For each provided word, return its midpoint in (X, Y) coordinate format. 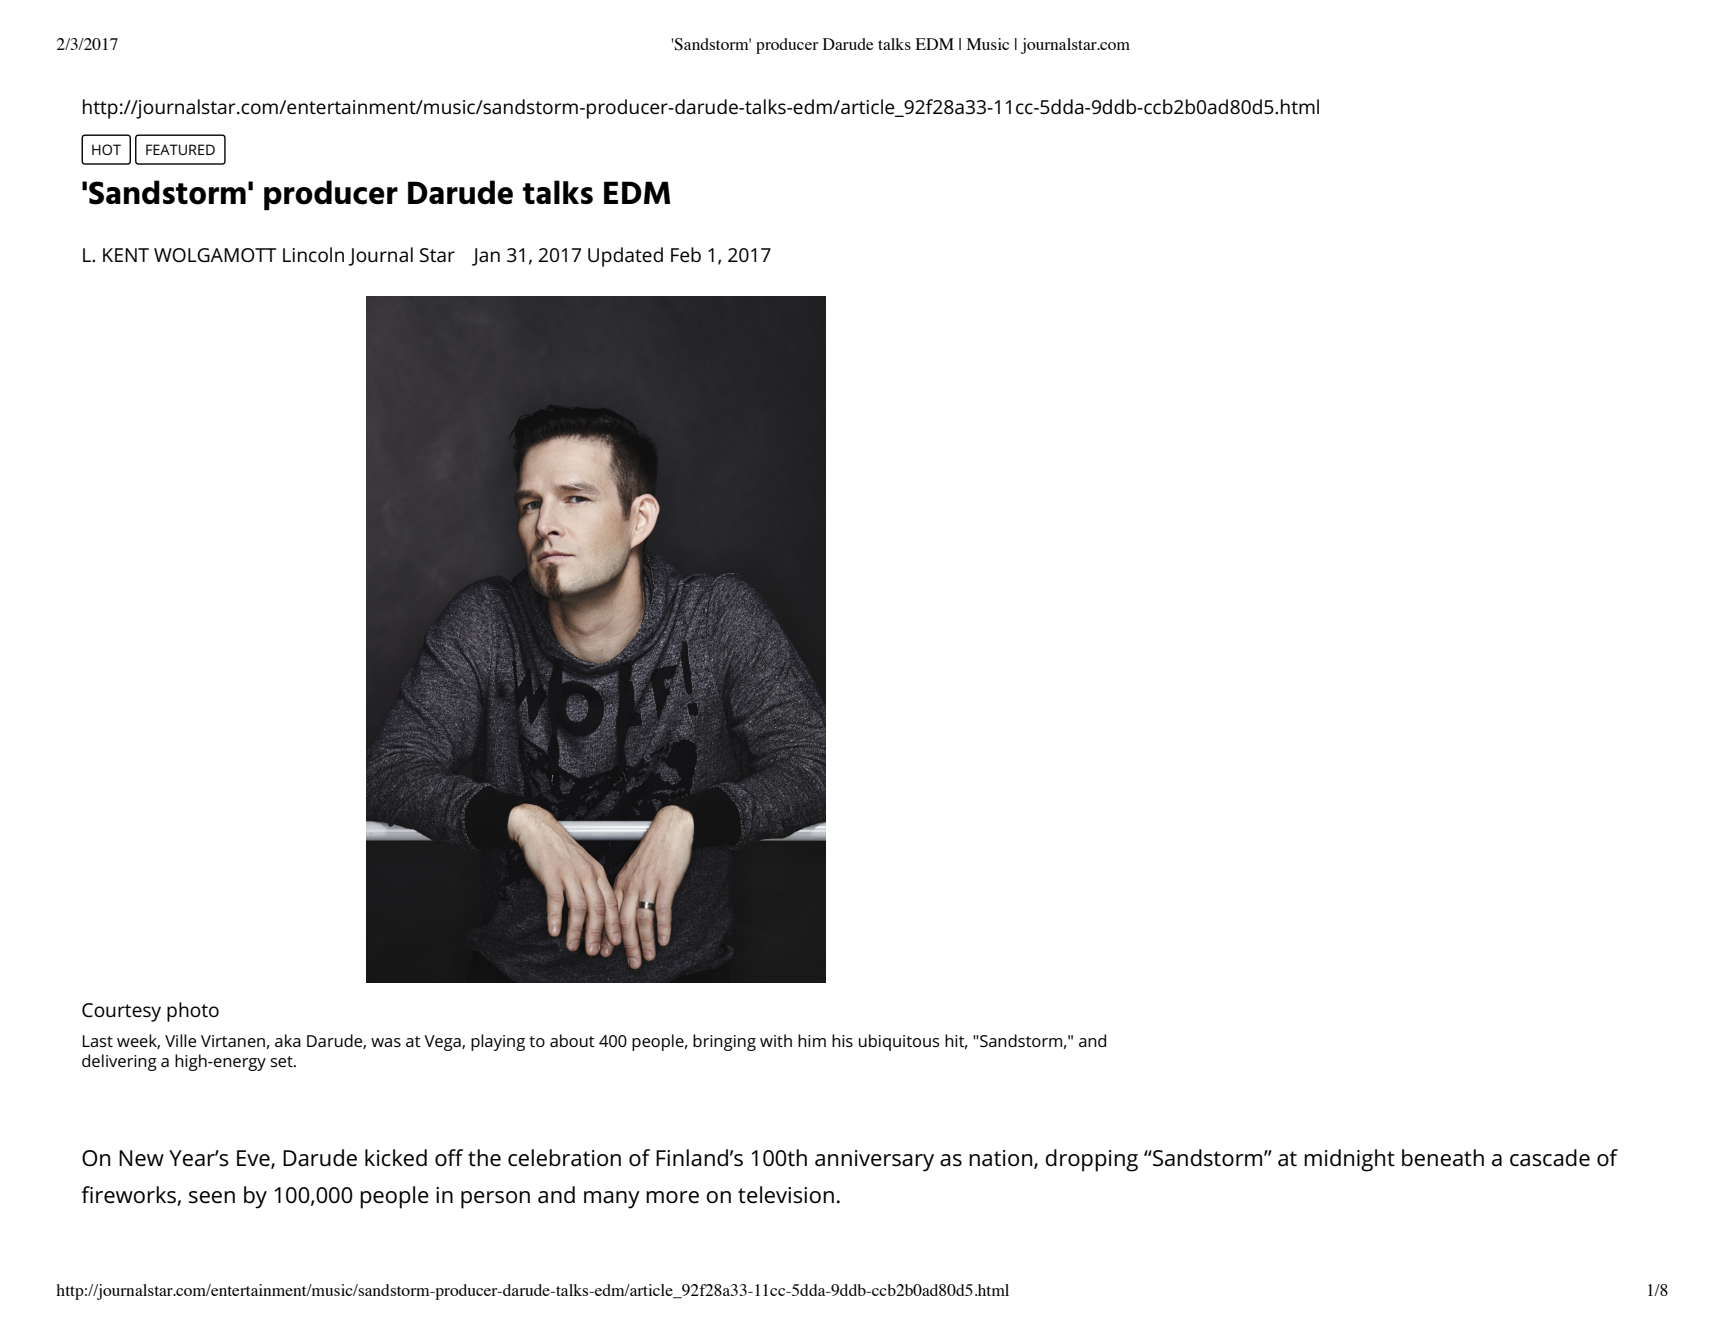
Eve (254, 1159)
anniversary (874, 1161)
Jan (486, 257)
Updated (625, 257)
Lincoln (313, 254)
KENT (126, 255)
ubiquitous (899, 1042)
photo (193, 1012)
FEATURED (180, 149)
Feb (686, 255)
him (812, 1040)
